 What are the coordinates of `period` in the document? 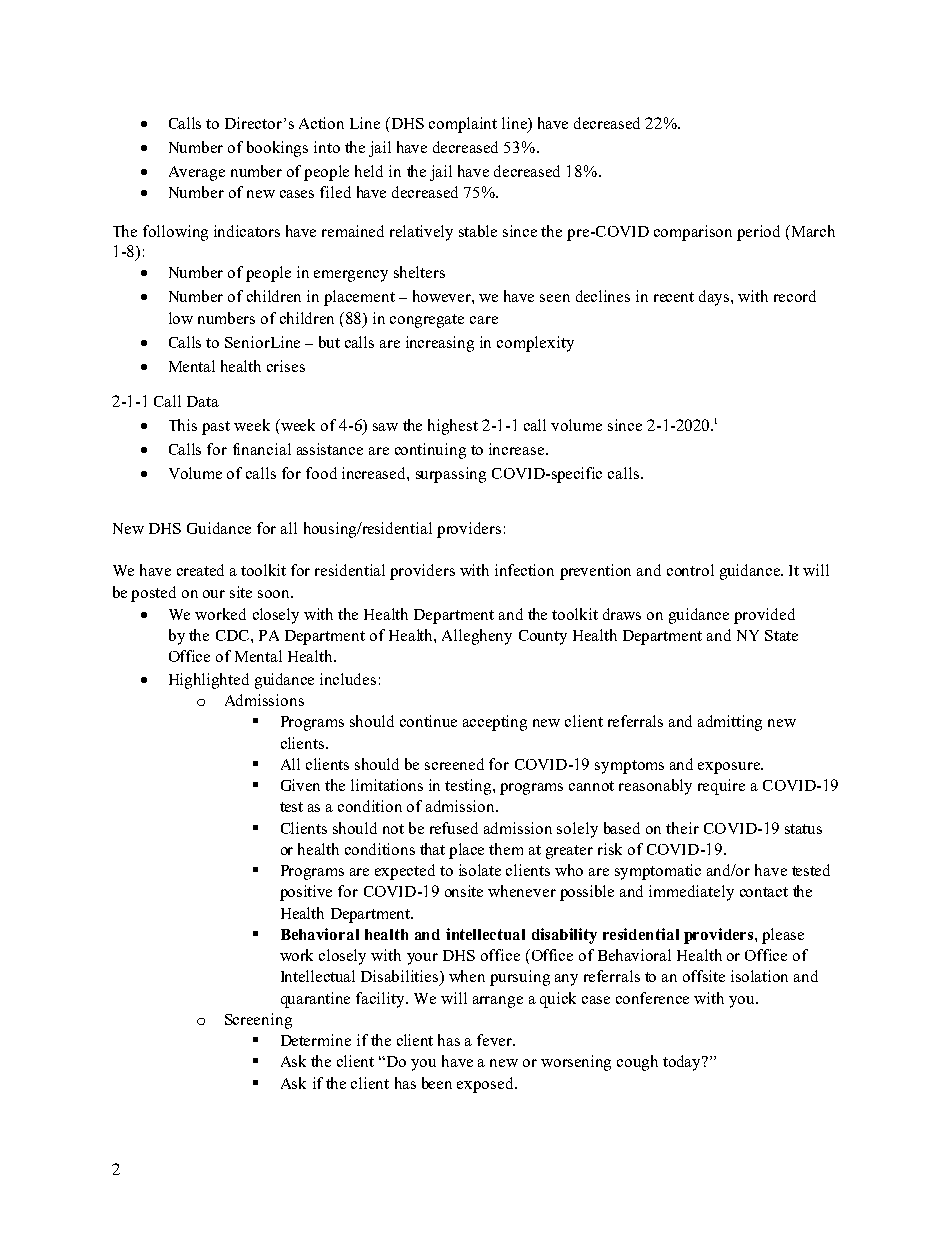 It's located at (758, 233).
